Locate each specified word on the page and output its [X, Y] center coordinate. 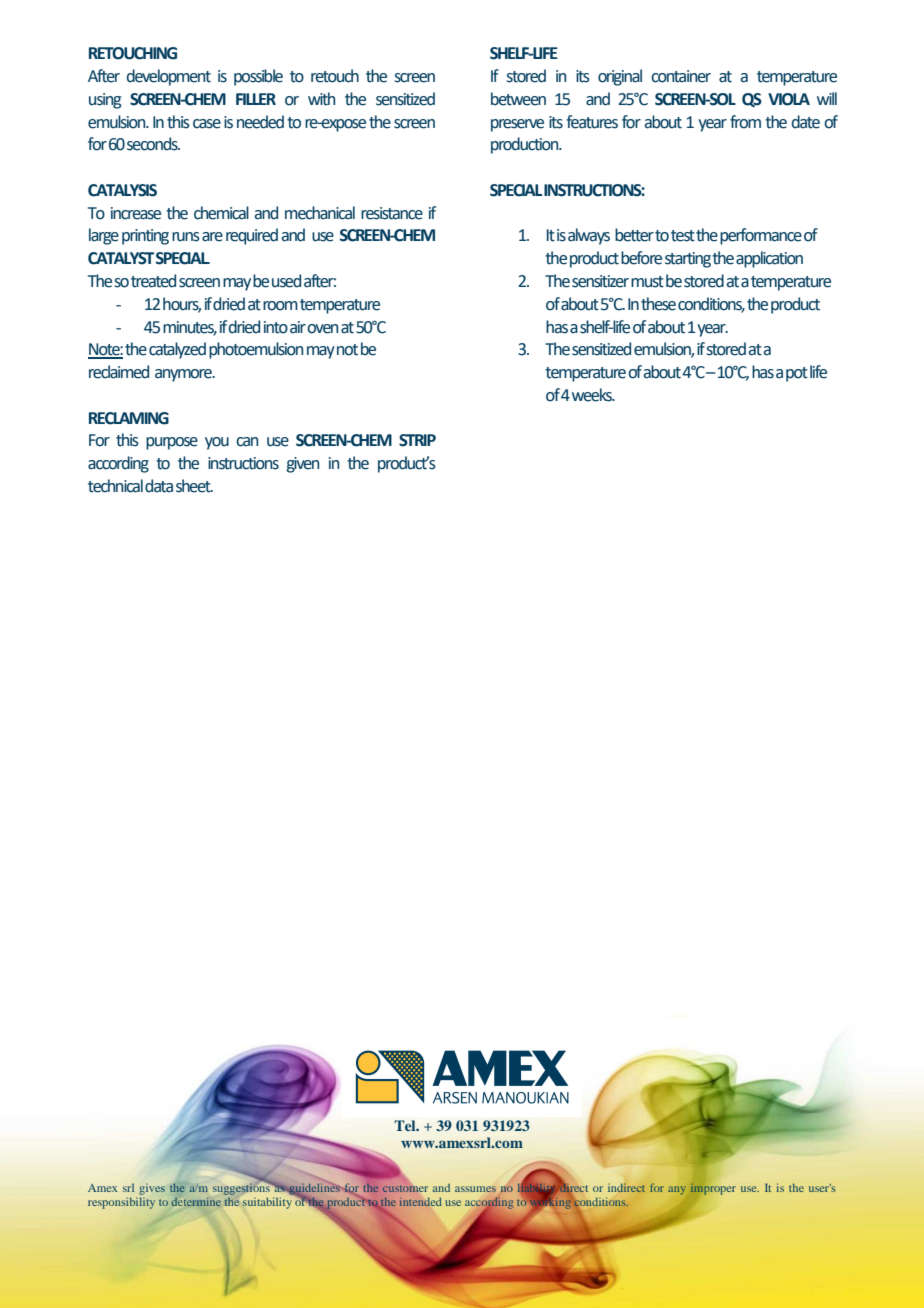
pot [797, 374]
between [518, 99]
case [207, 124]
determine [196, 1202]
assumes [475, 1189]
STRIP [417, 440]
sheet [194, 486]
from [745, 122]
